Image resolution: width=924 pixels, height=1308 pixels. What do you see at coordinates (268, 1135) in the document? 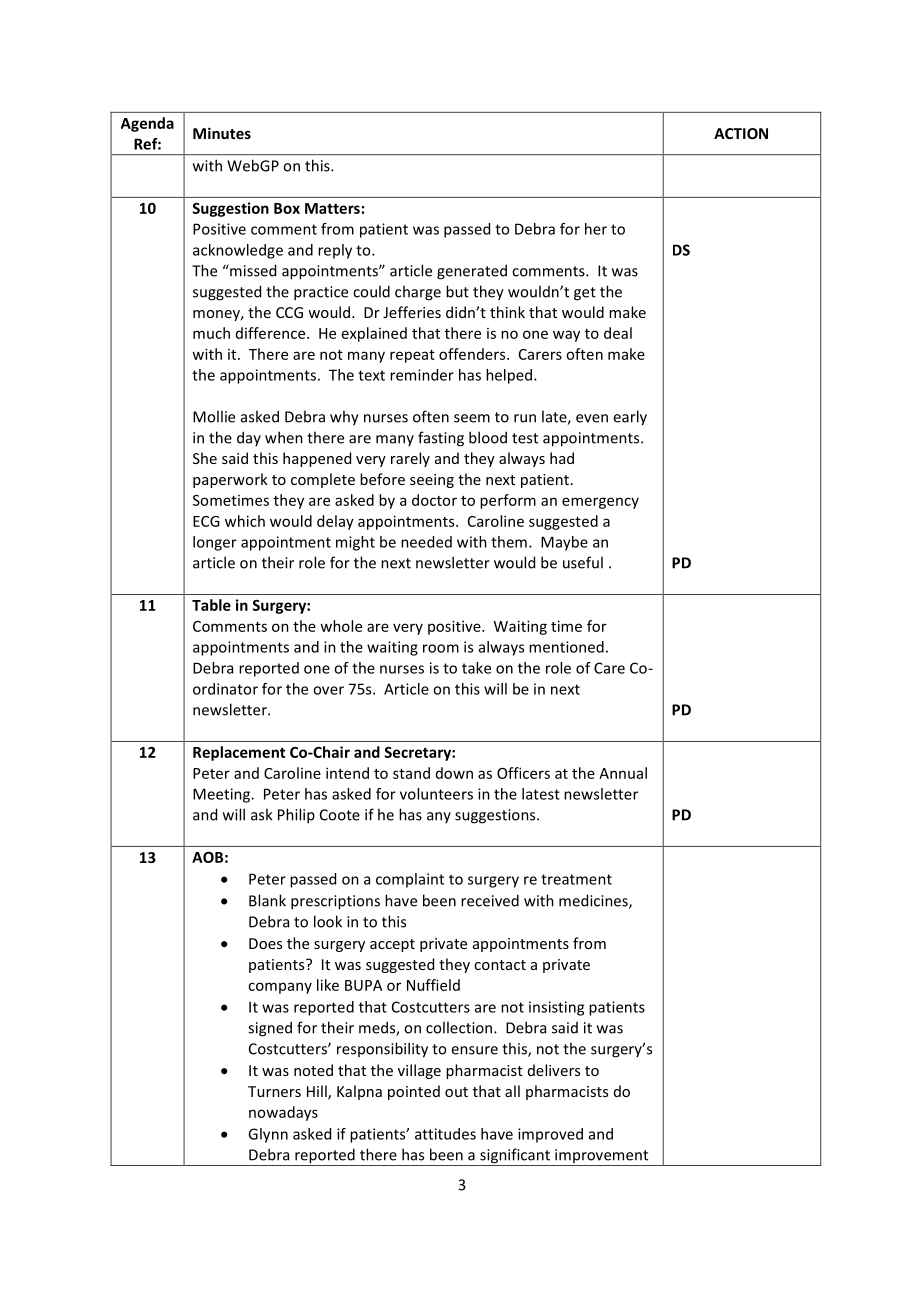
I see `Glynn` at bounding box center [268, 1135].
